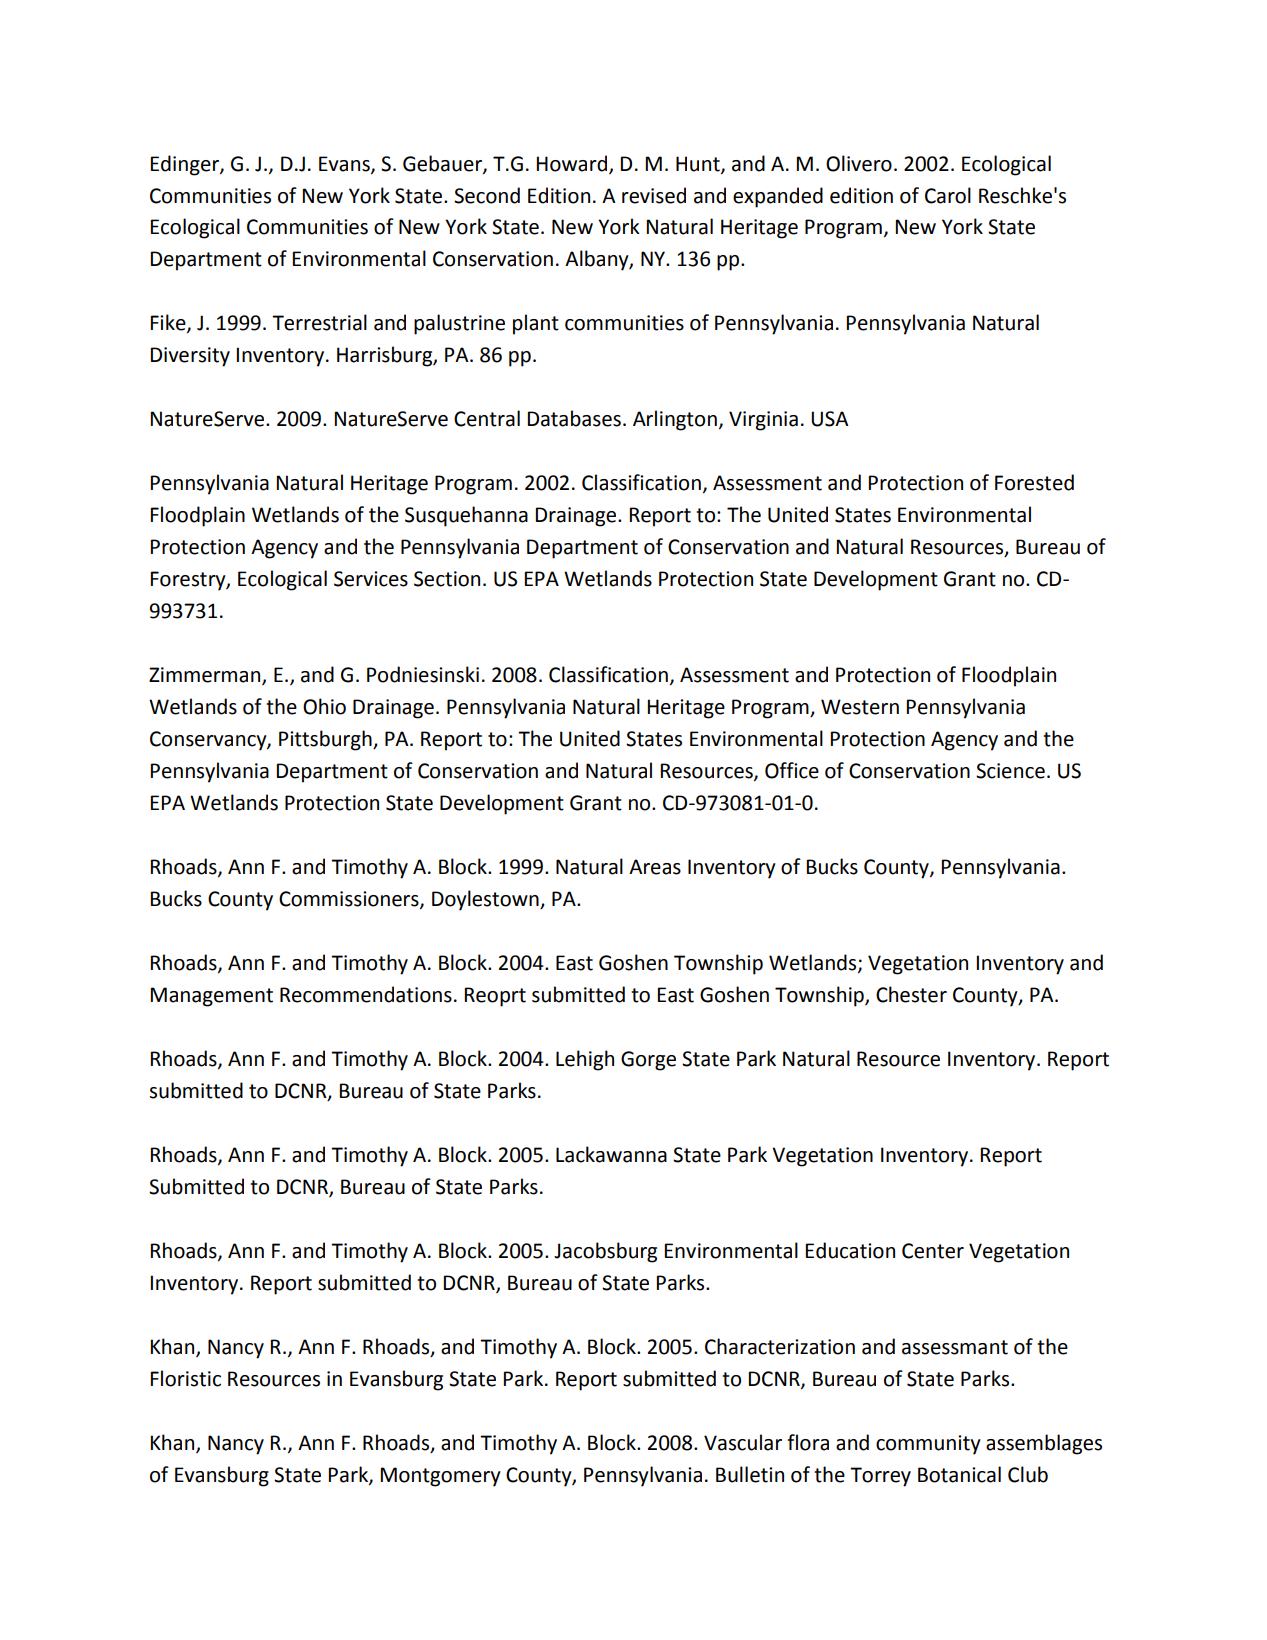 The width and height of the screenshot is (1267, 1640). I want to click on Services, so click(371, 579).
